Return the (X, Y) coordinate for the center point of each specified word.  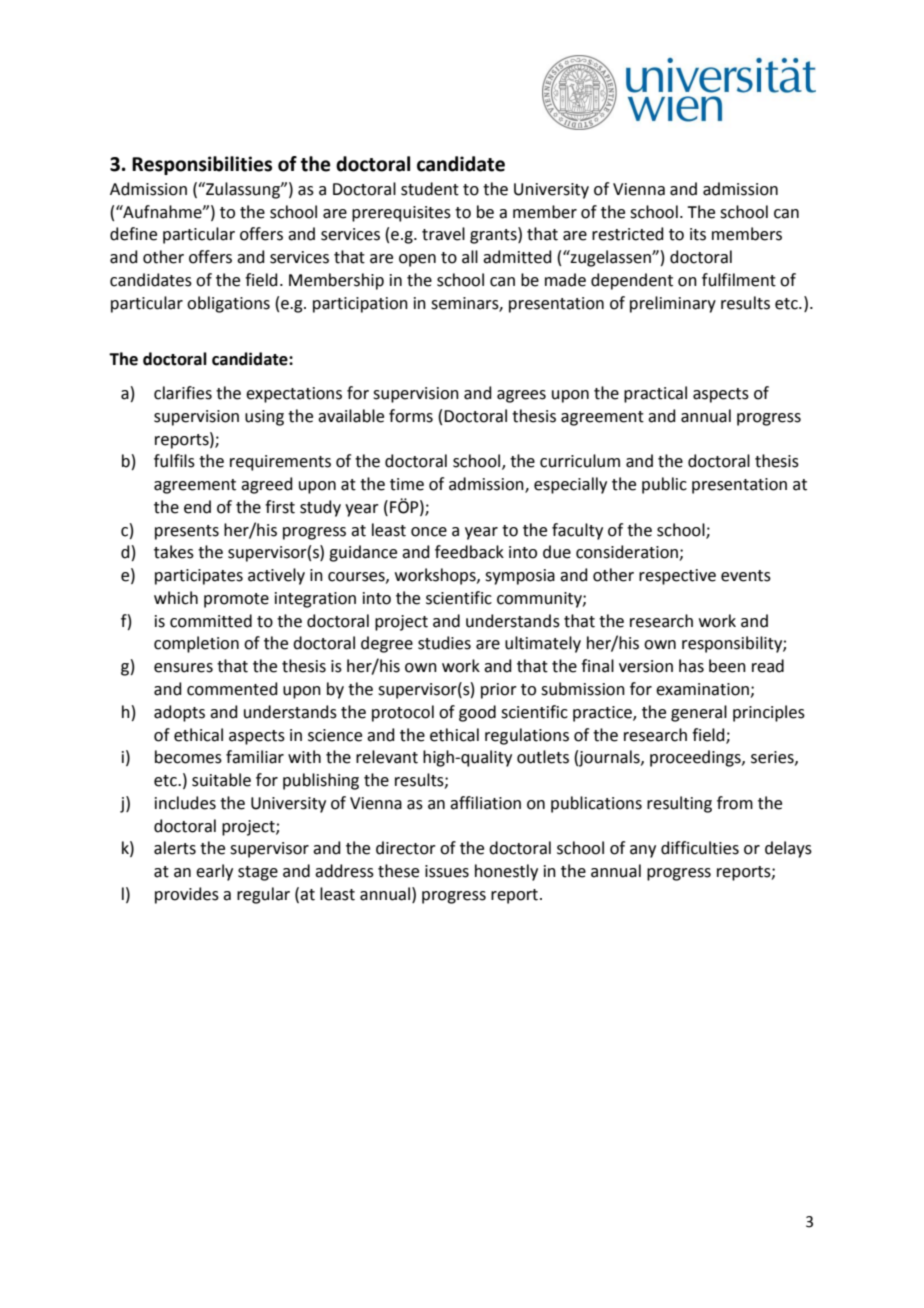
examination (703, 690)
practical (655, 394)
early (214, 872)
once (429, 532)
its (698, 234)
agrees (521, 396)
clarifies (183, 393)
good (477, 713)
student (430, 189)
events (746, 576)
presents (187, 532)
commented (232, 689)
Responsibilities (202, 165)
